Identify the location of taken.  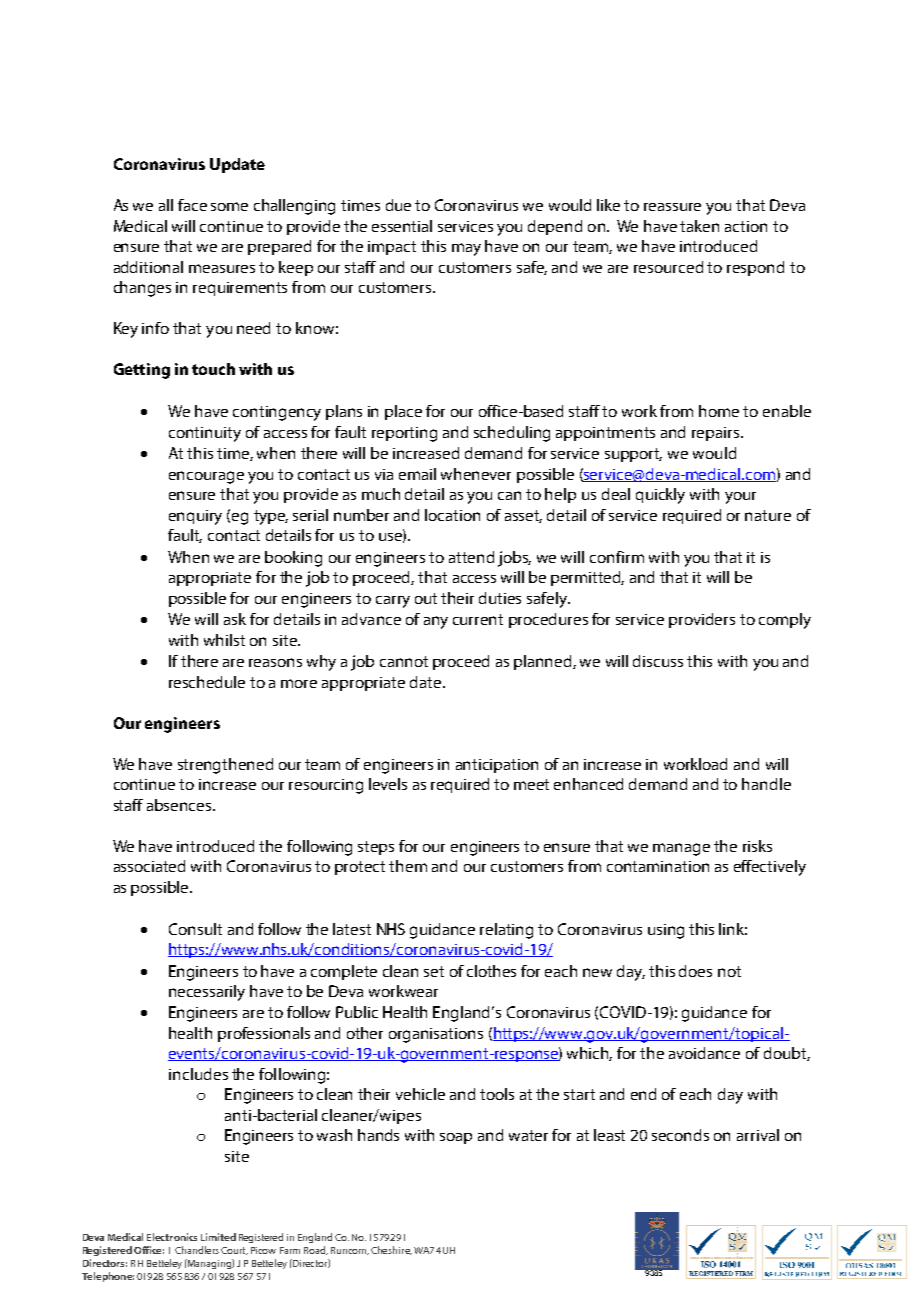
(699, 226).
